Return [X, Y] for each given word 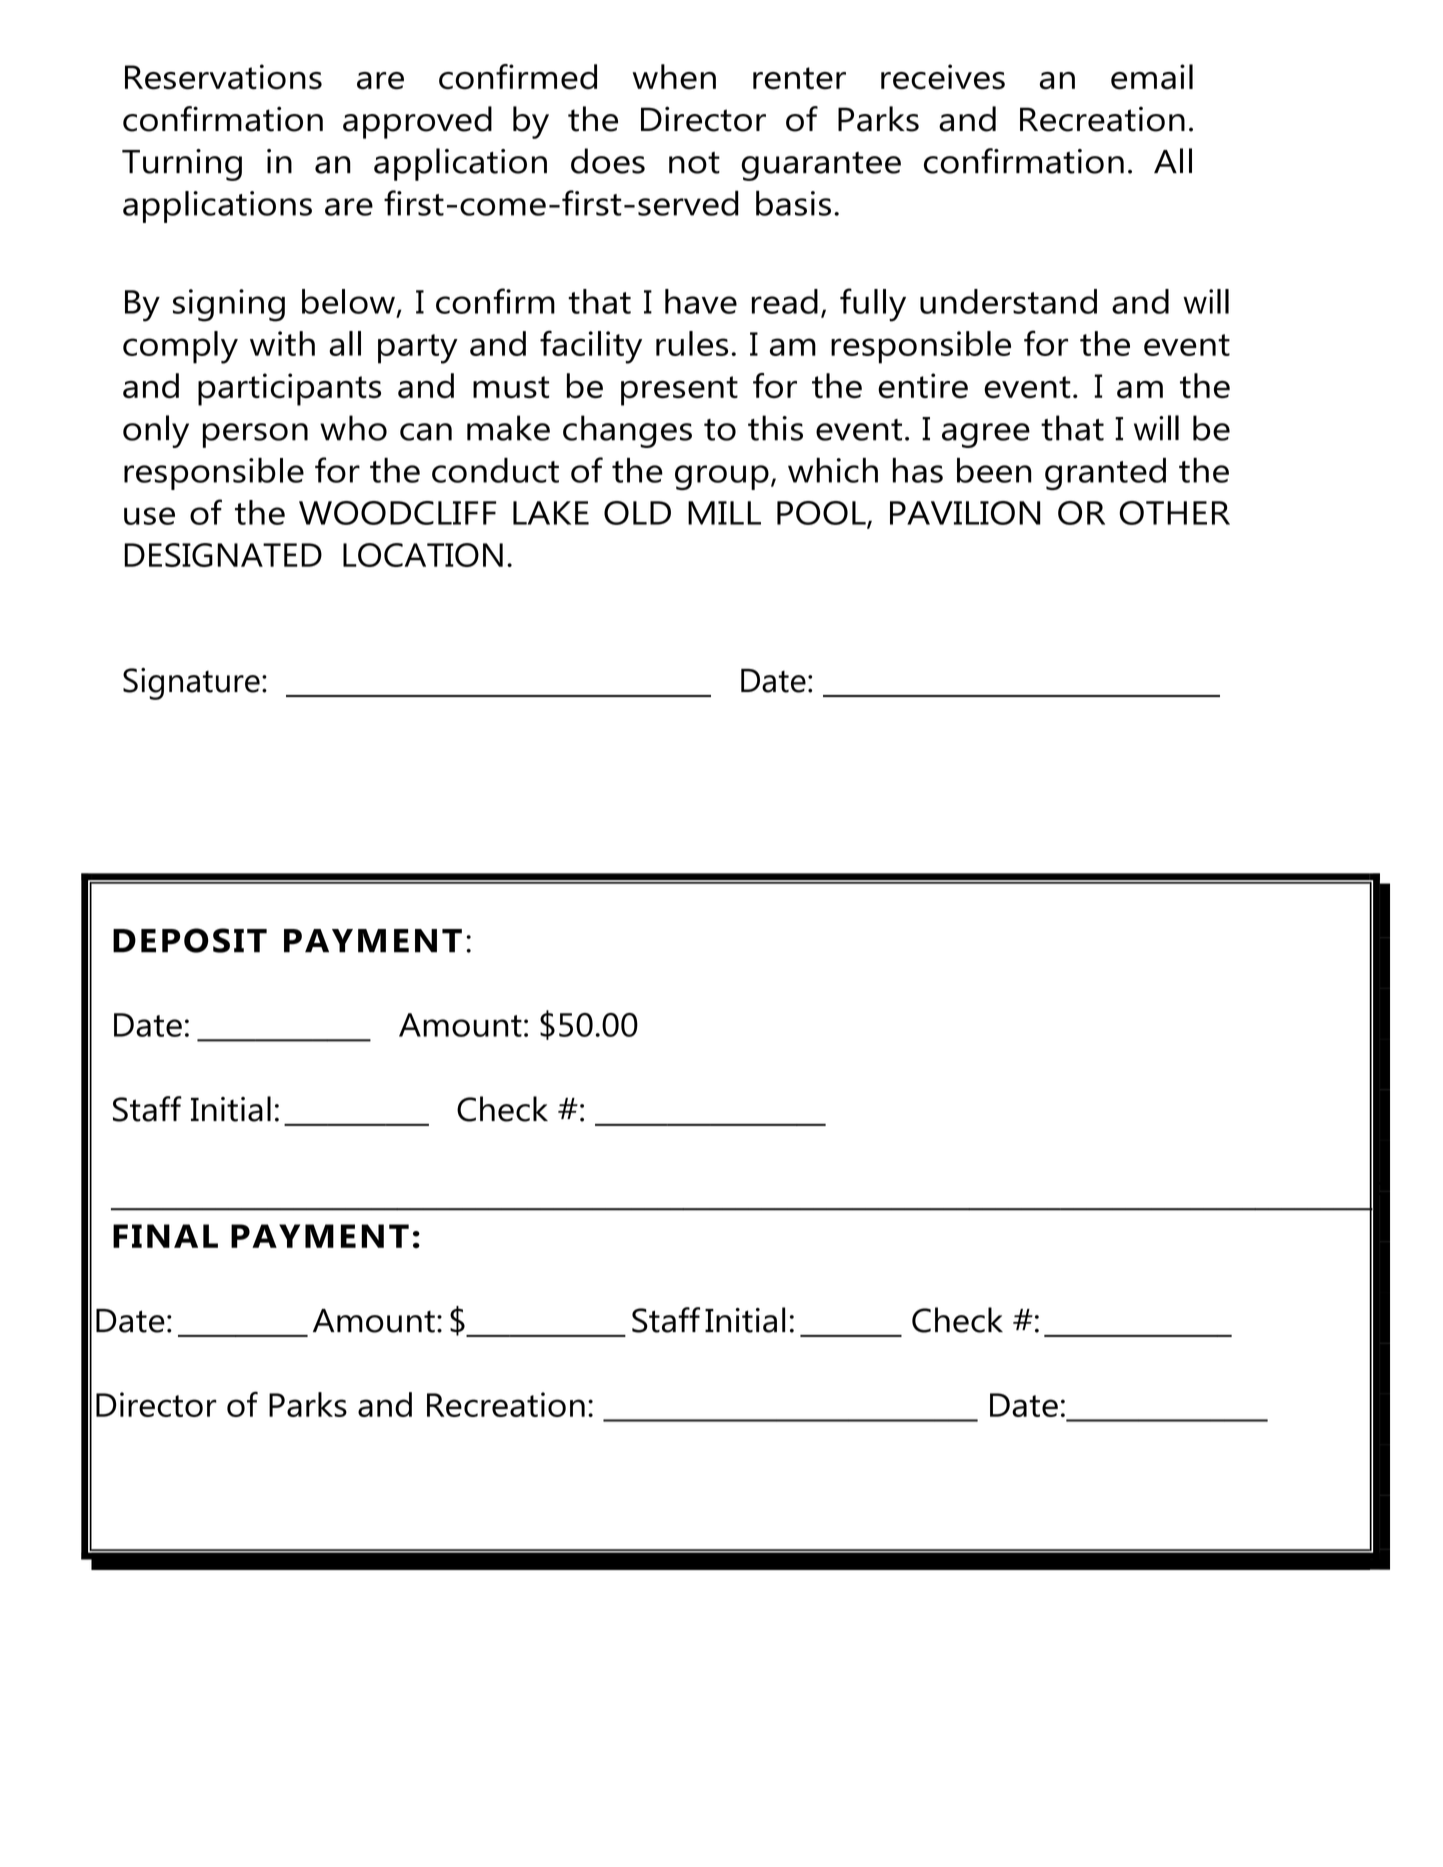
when [674, 77]
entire [923, 386]
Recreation [1102, 119]
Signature [191, 684]
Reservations [223, 77]
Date [773, 681]
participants [289, 389]
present [679, 391]
